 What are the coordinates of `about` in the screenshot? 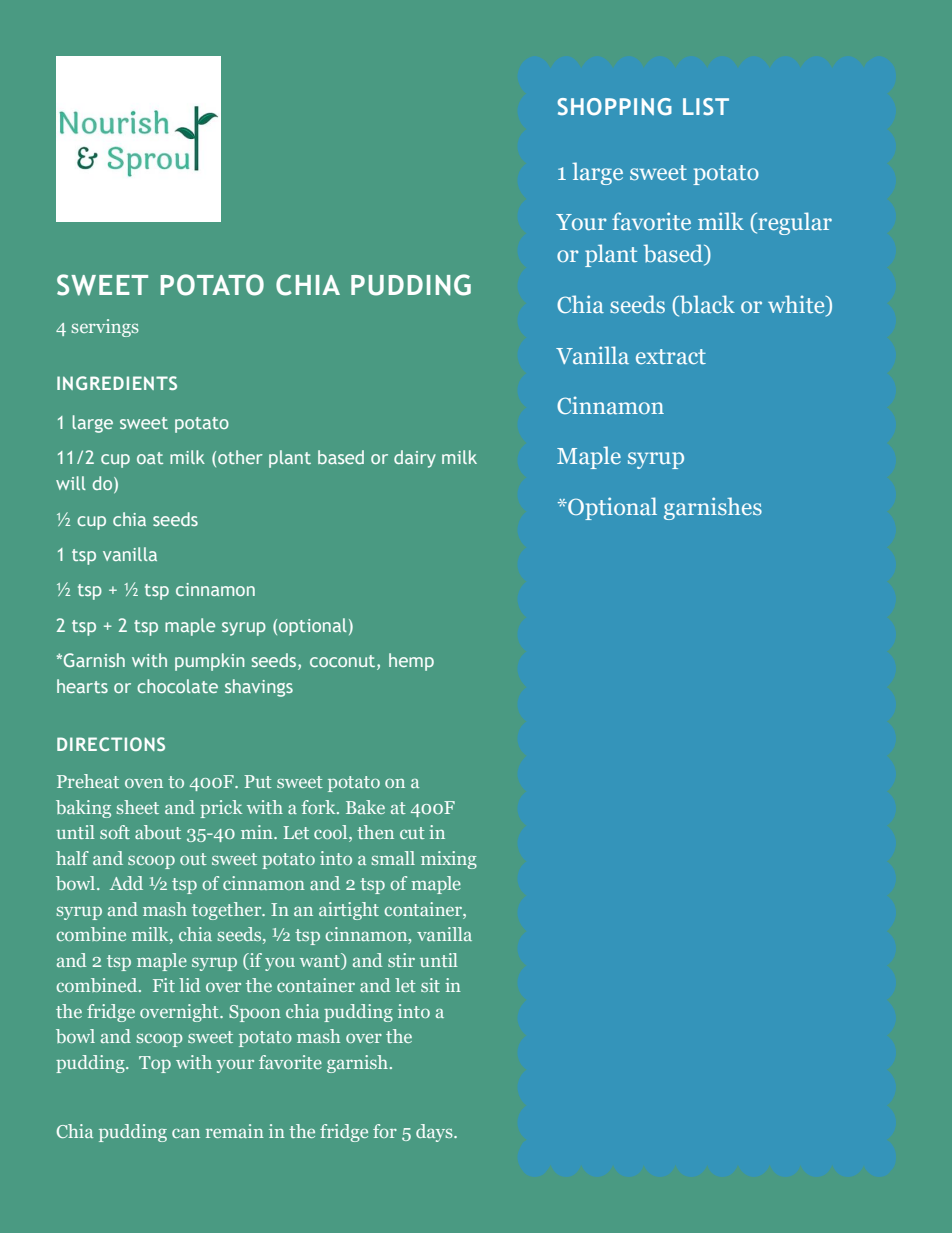 It's located at (158, 832).
